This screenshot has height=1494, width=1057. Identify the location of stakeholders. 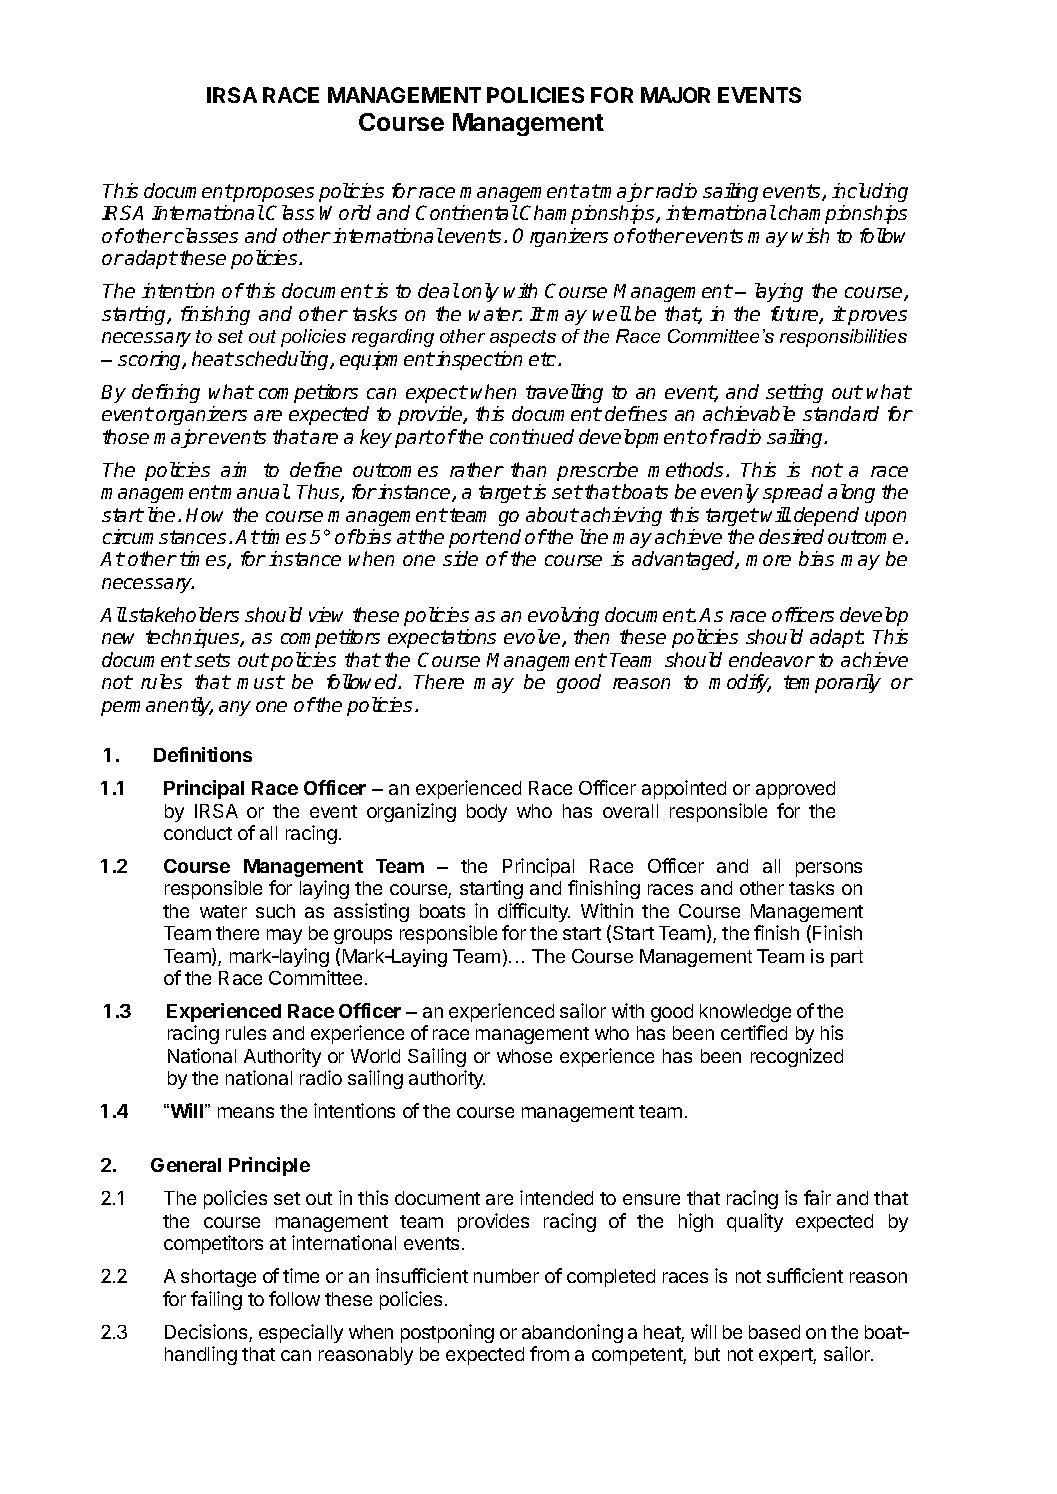
(184, 614).
